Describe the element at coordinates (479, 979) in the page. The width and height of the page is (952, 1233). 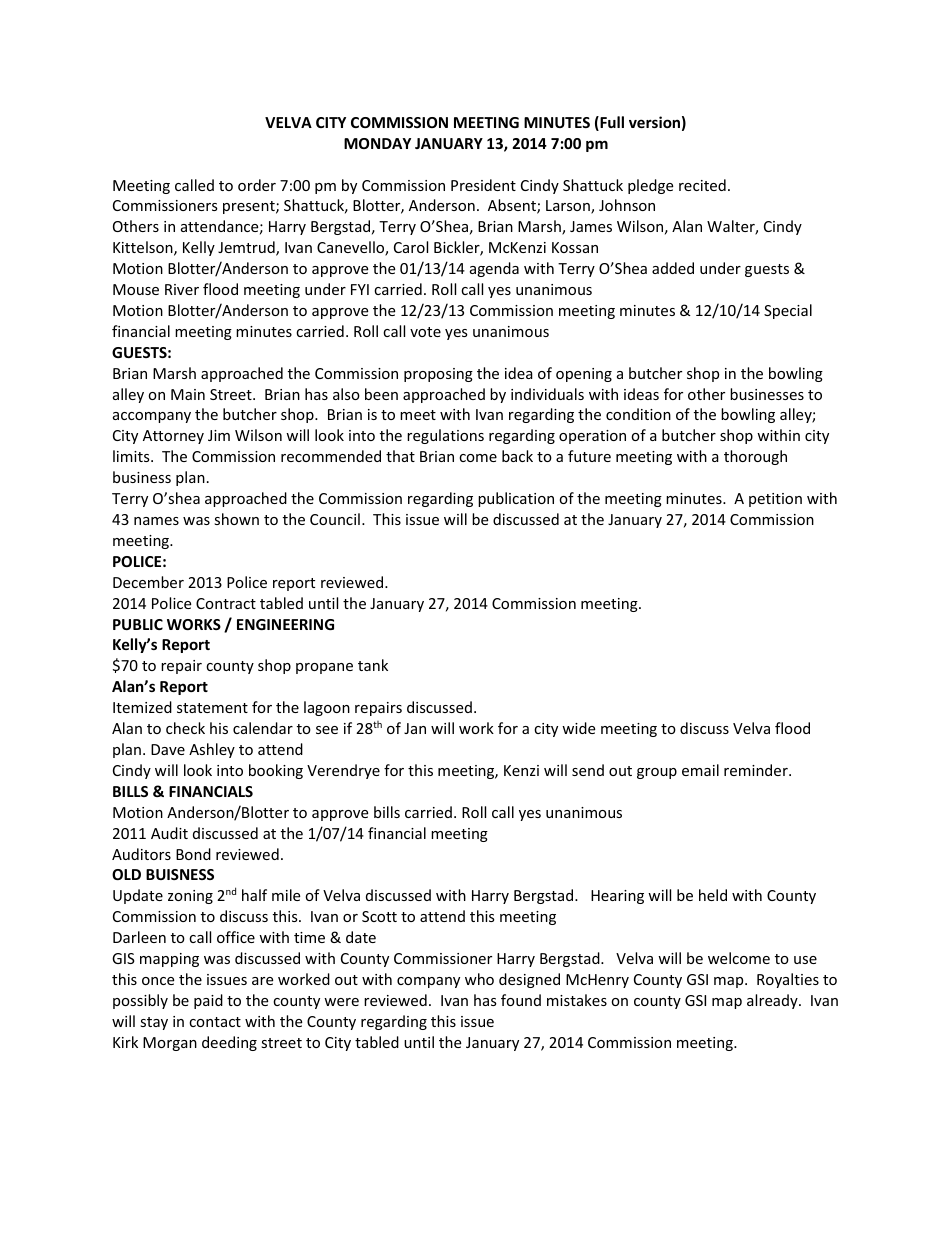
I see `who` at that location.
